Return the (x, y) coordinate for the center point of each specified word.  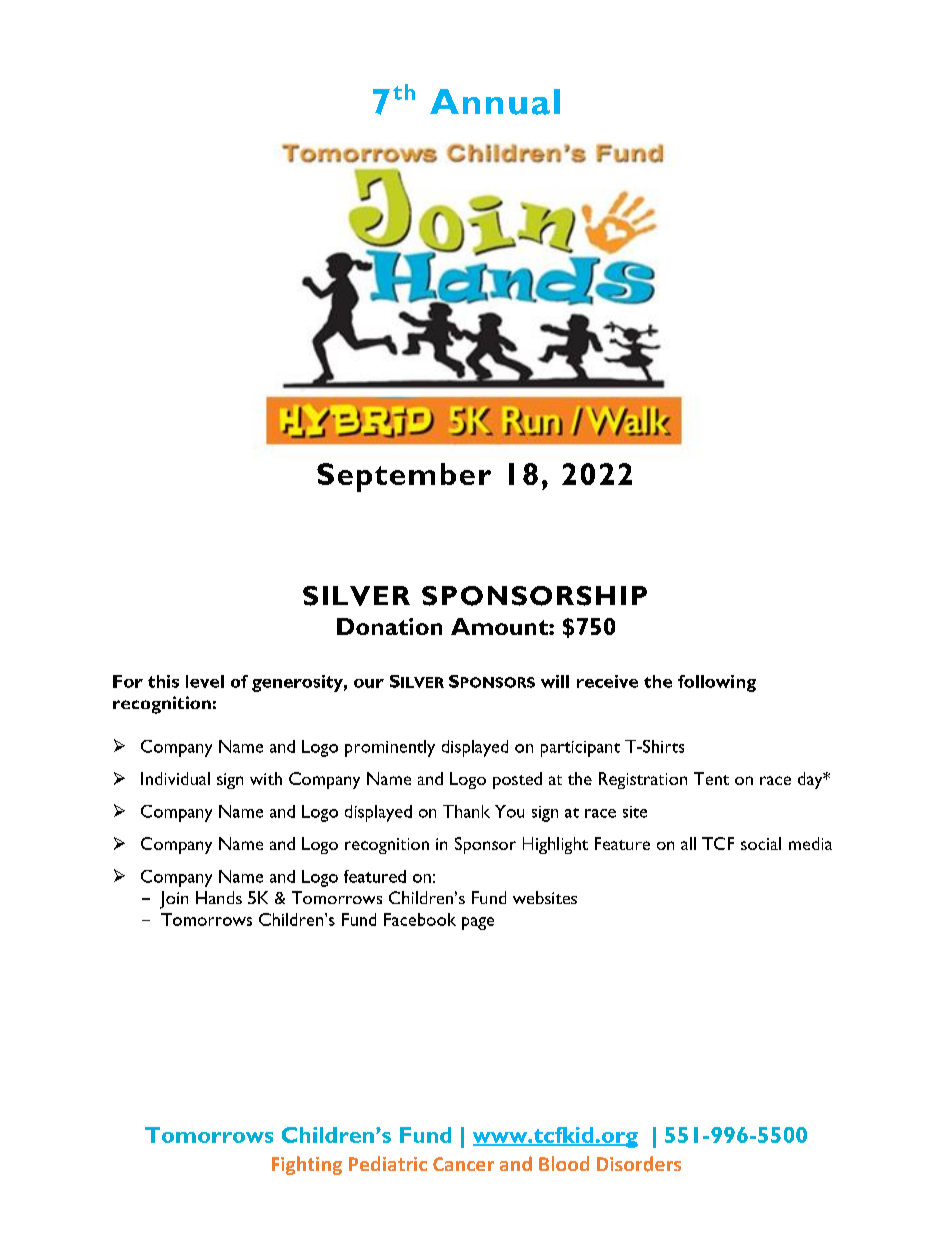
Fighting (307, 1165)
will (555, 681)
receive (607, 681)
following (717, 683)
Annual (495, 102)
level (205, 681)
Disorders (639, 1164)
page (478, 923)
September (404, 477)
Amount (500, 626)
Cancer (463, 1164)
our (369, 683)
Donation (389, 626)
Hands (219, 897)
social (761, 843)
